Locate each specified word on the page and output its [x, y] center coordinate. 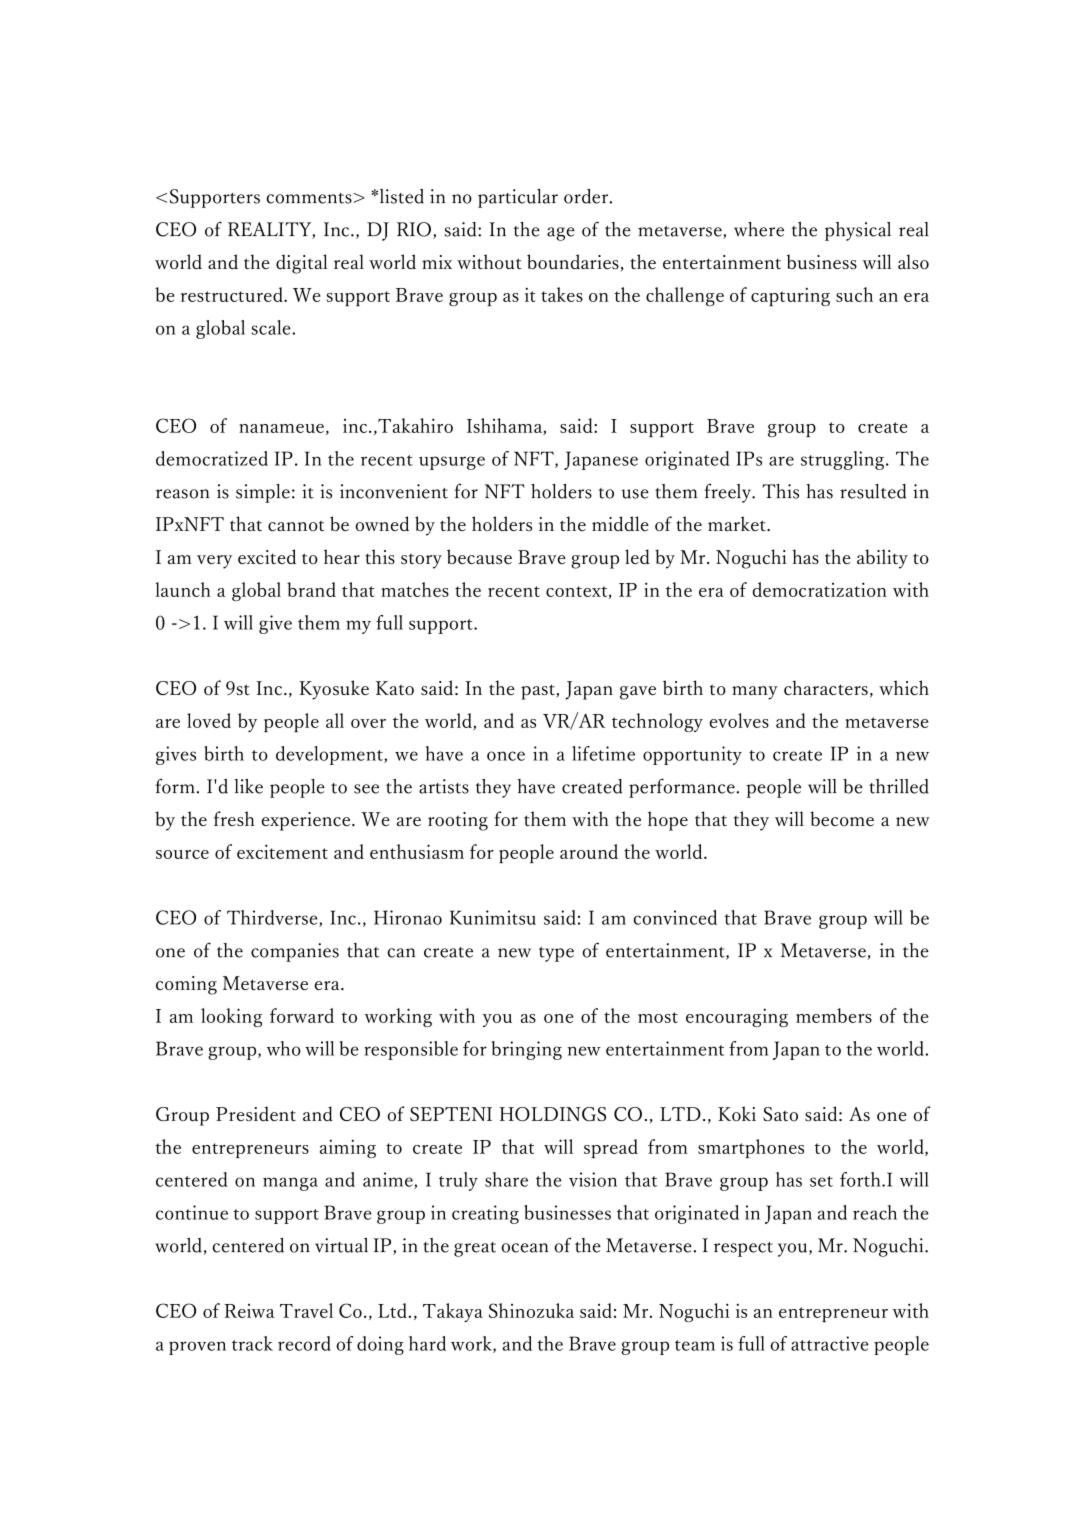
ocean [525, 1248]
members [834, 1015]
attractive [830, 1343]
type [556, 954]
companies [295, 952]
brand [311, 589]
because [479, 556]
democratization [819, 589]
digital [301, 264]
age [561, 234]
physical [858, 231]
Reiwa [249, 1311]
